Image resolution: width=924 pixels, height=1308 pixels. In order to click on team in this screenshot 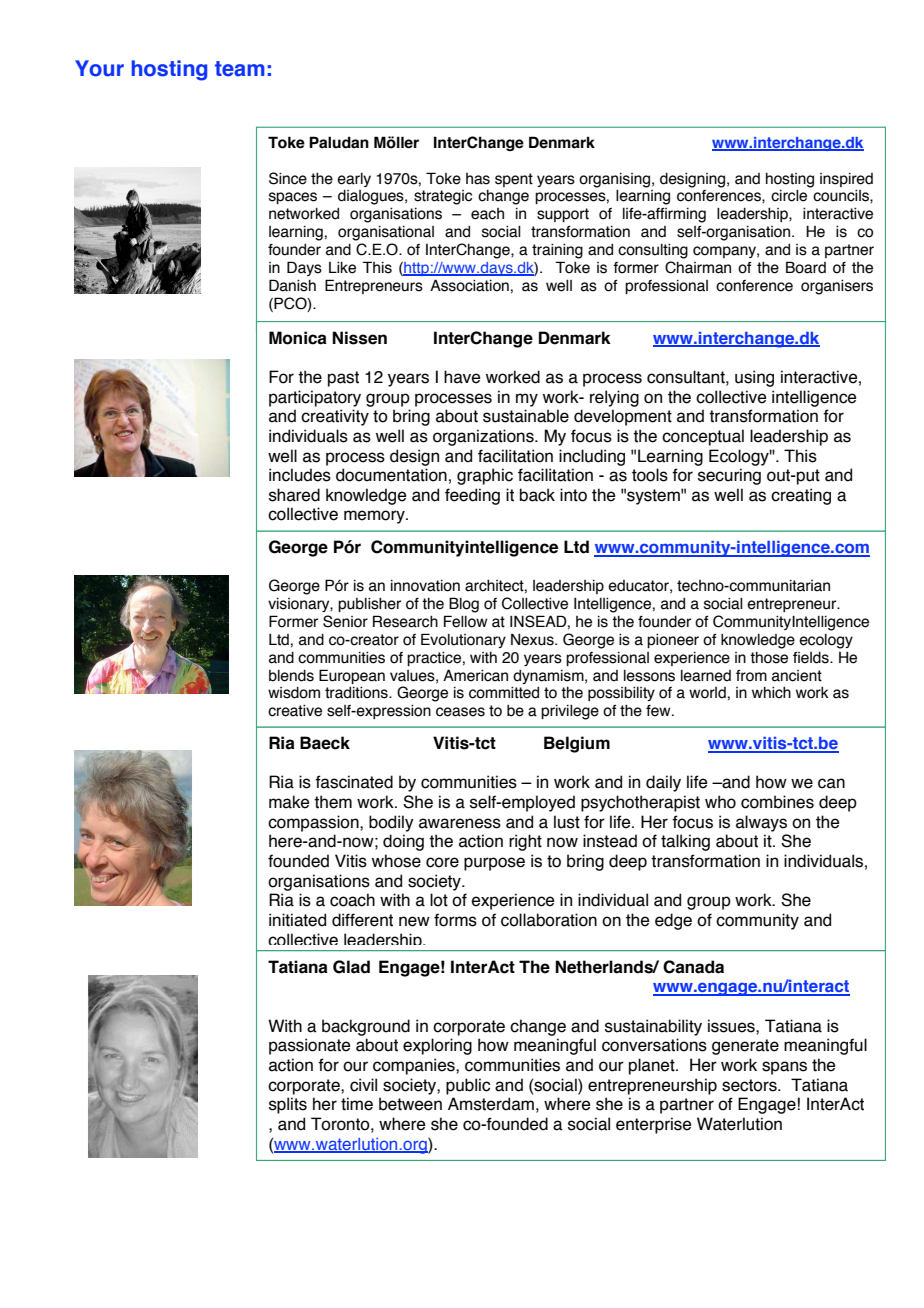, I will do `click(240, 69)`.
